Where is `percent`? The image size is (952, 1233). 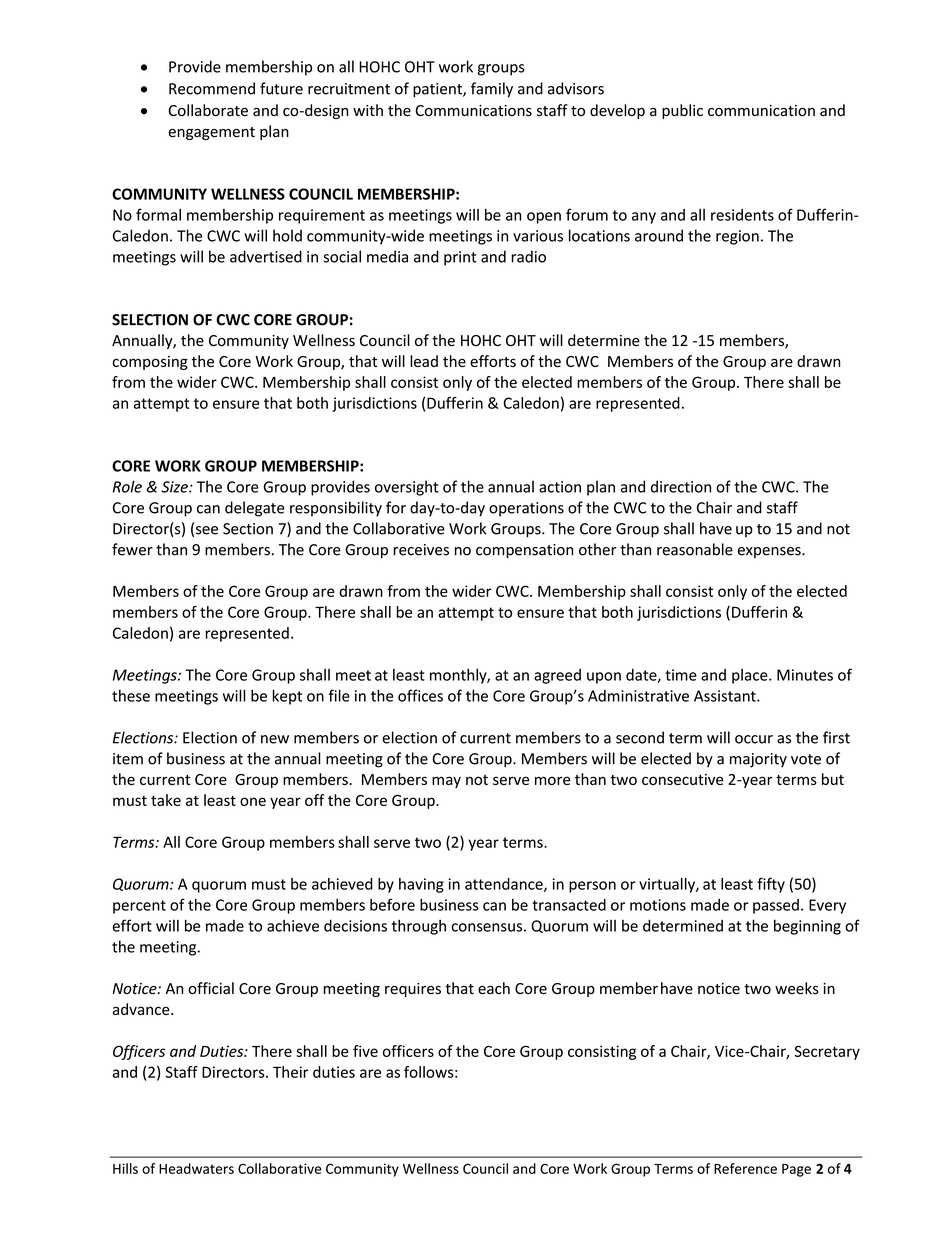 percent is located at coordinates (139, 907).
